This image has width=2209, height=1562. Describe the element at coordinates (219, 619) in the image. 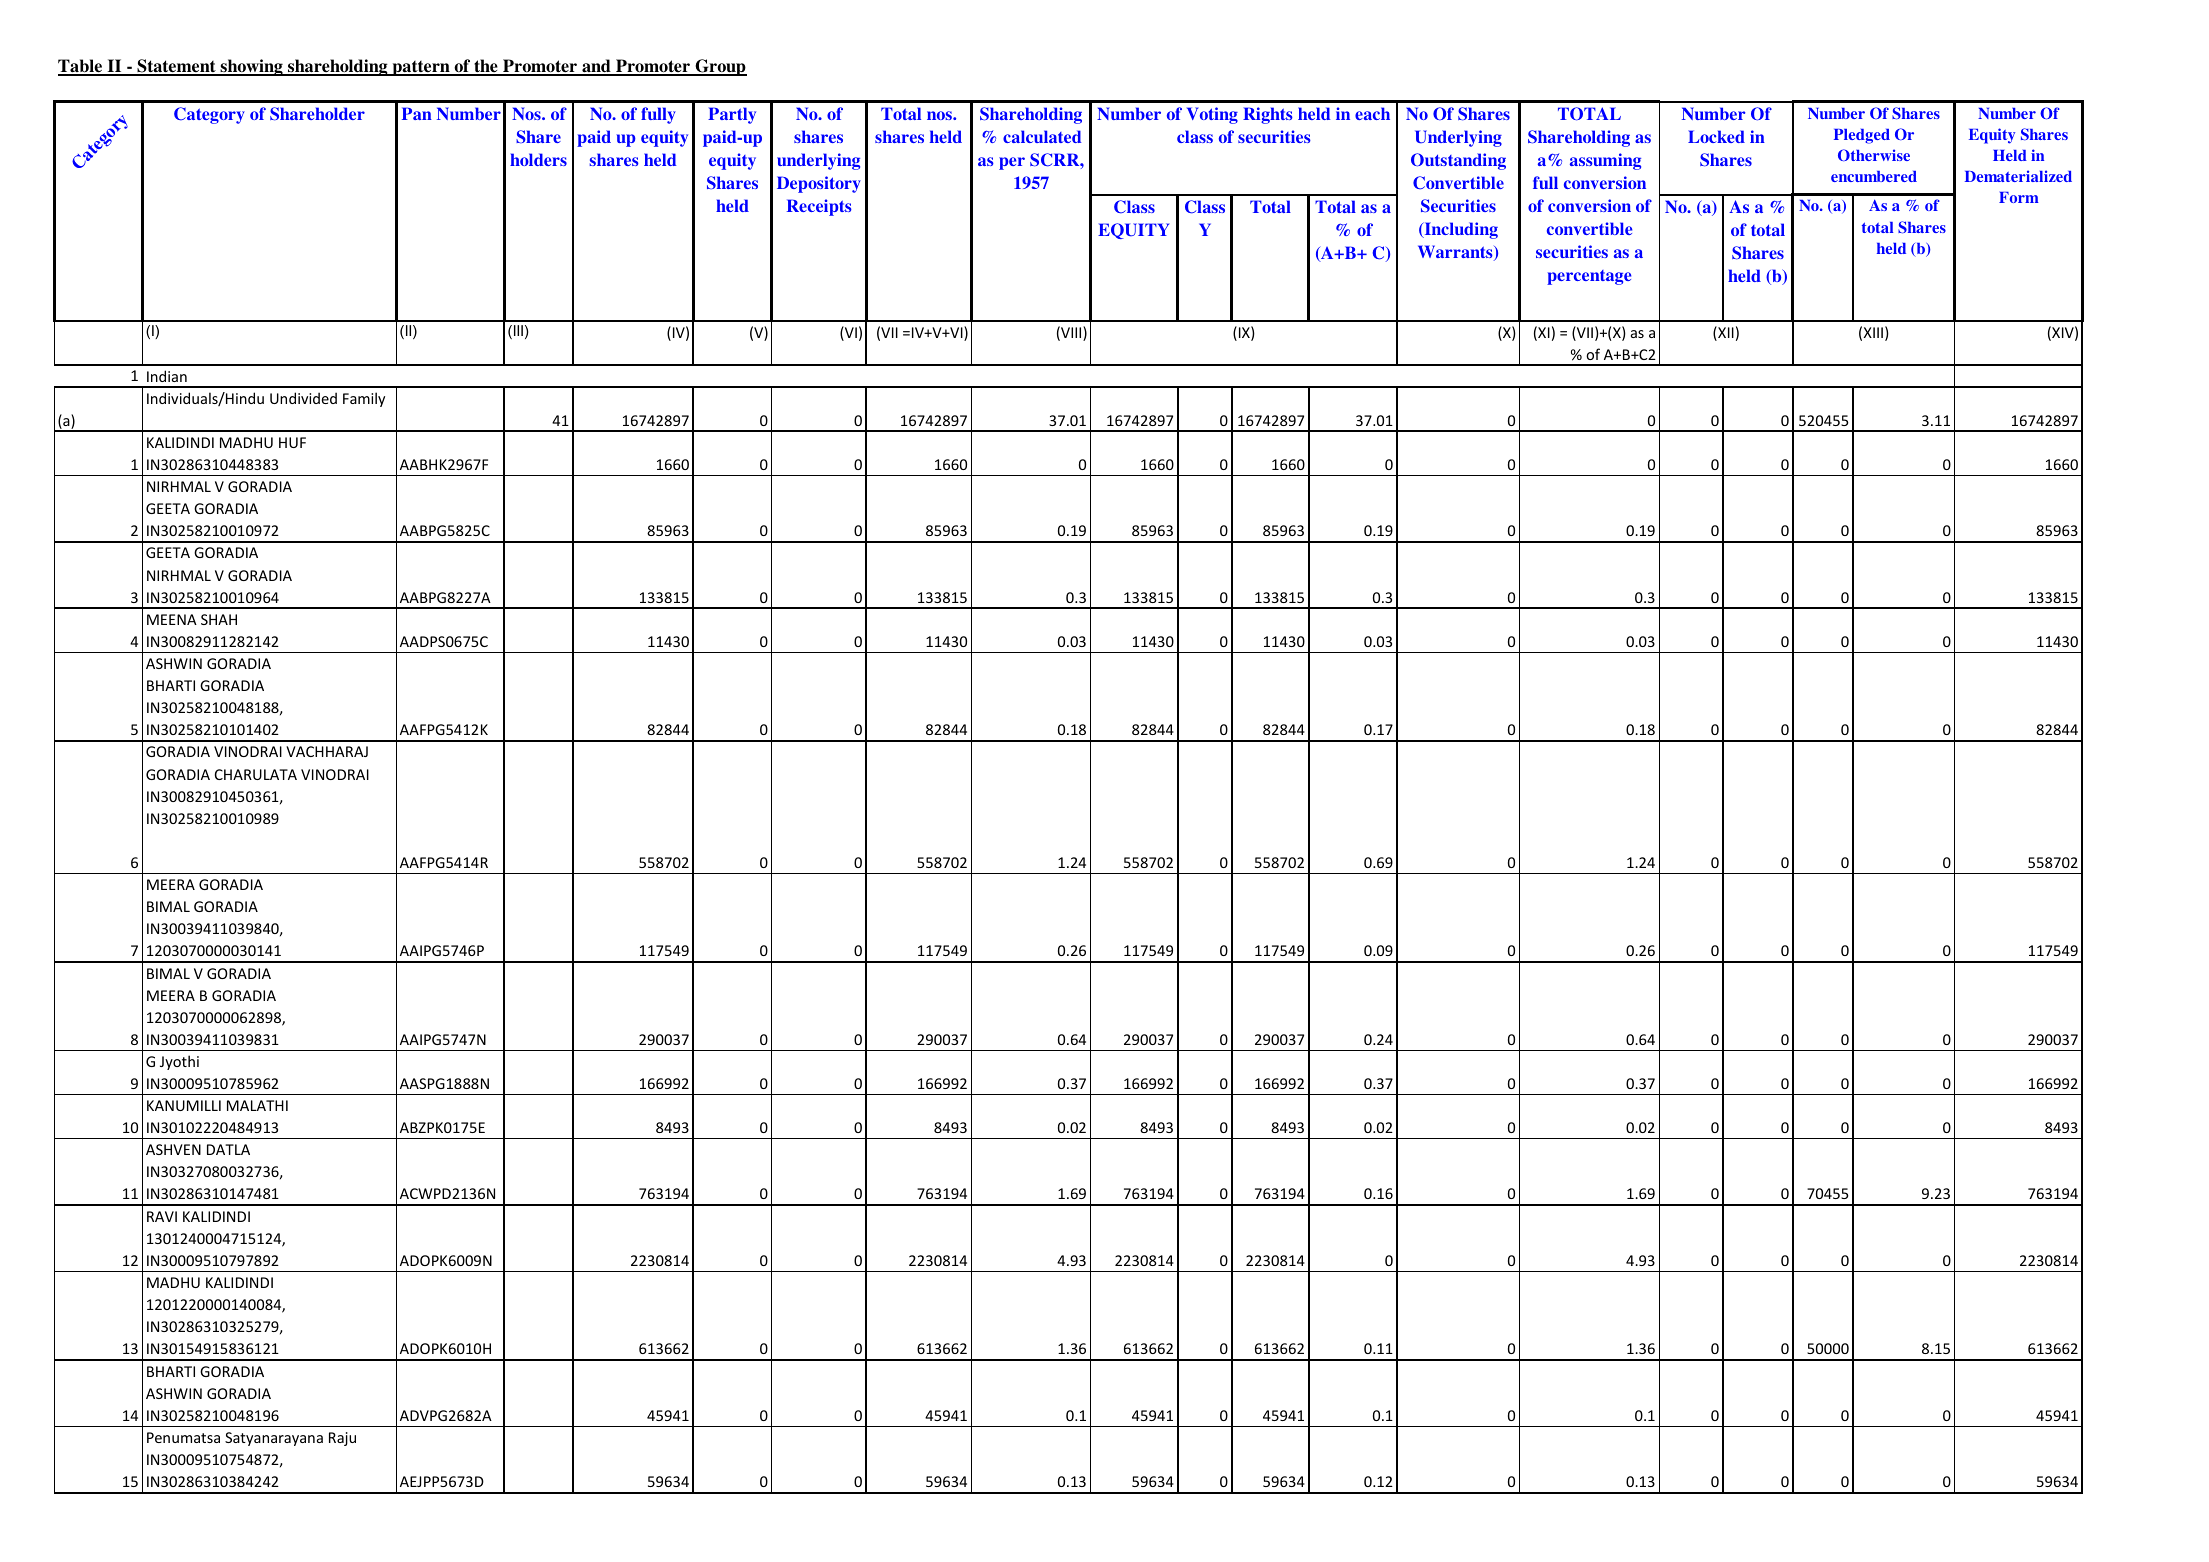

I see `SHAH` at that location.
